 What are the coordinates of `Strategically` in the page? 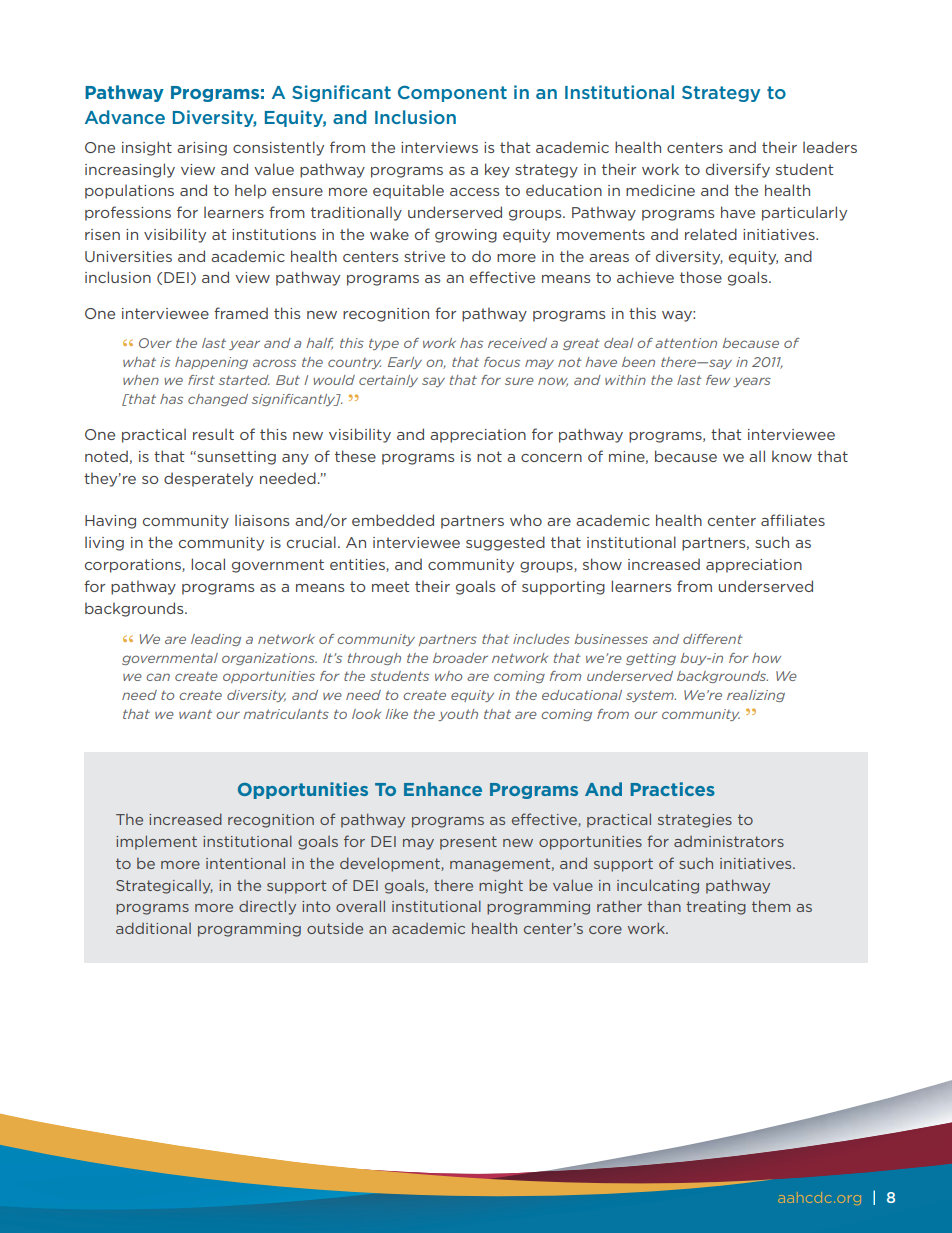 It's located at (164, 886).
